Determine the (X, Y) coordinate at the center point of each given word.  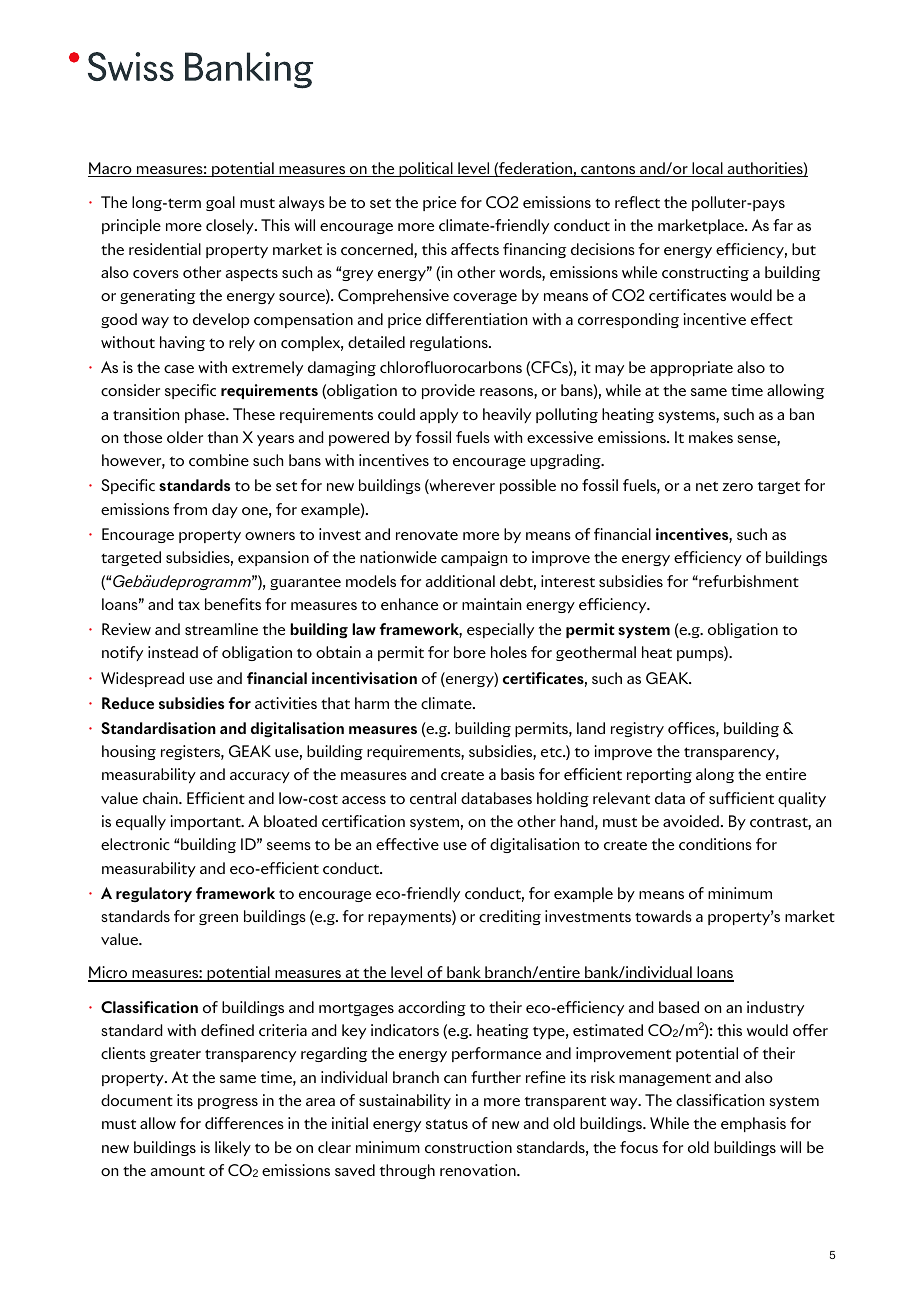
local (707, 169)
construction (468, 1147)
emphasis (753, 1124)
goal (220, 203)
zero (737, 487)
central (433, 798)
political (426, 169)
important (206, 822)
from (190, 509)
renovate (427, 535)
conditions (715, 844)
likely (233, 1148)
